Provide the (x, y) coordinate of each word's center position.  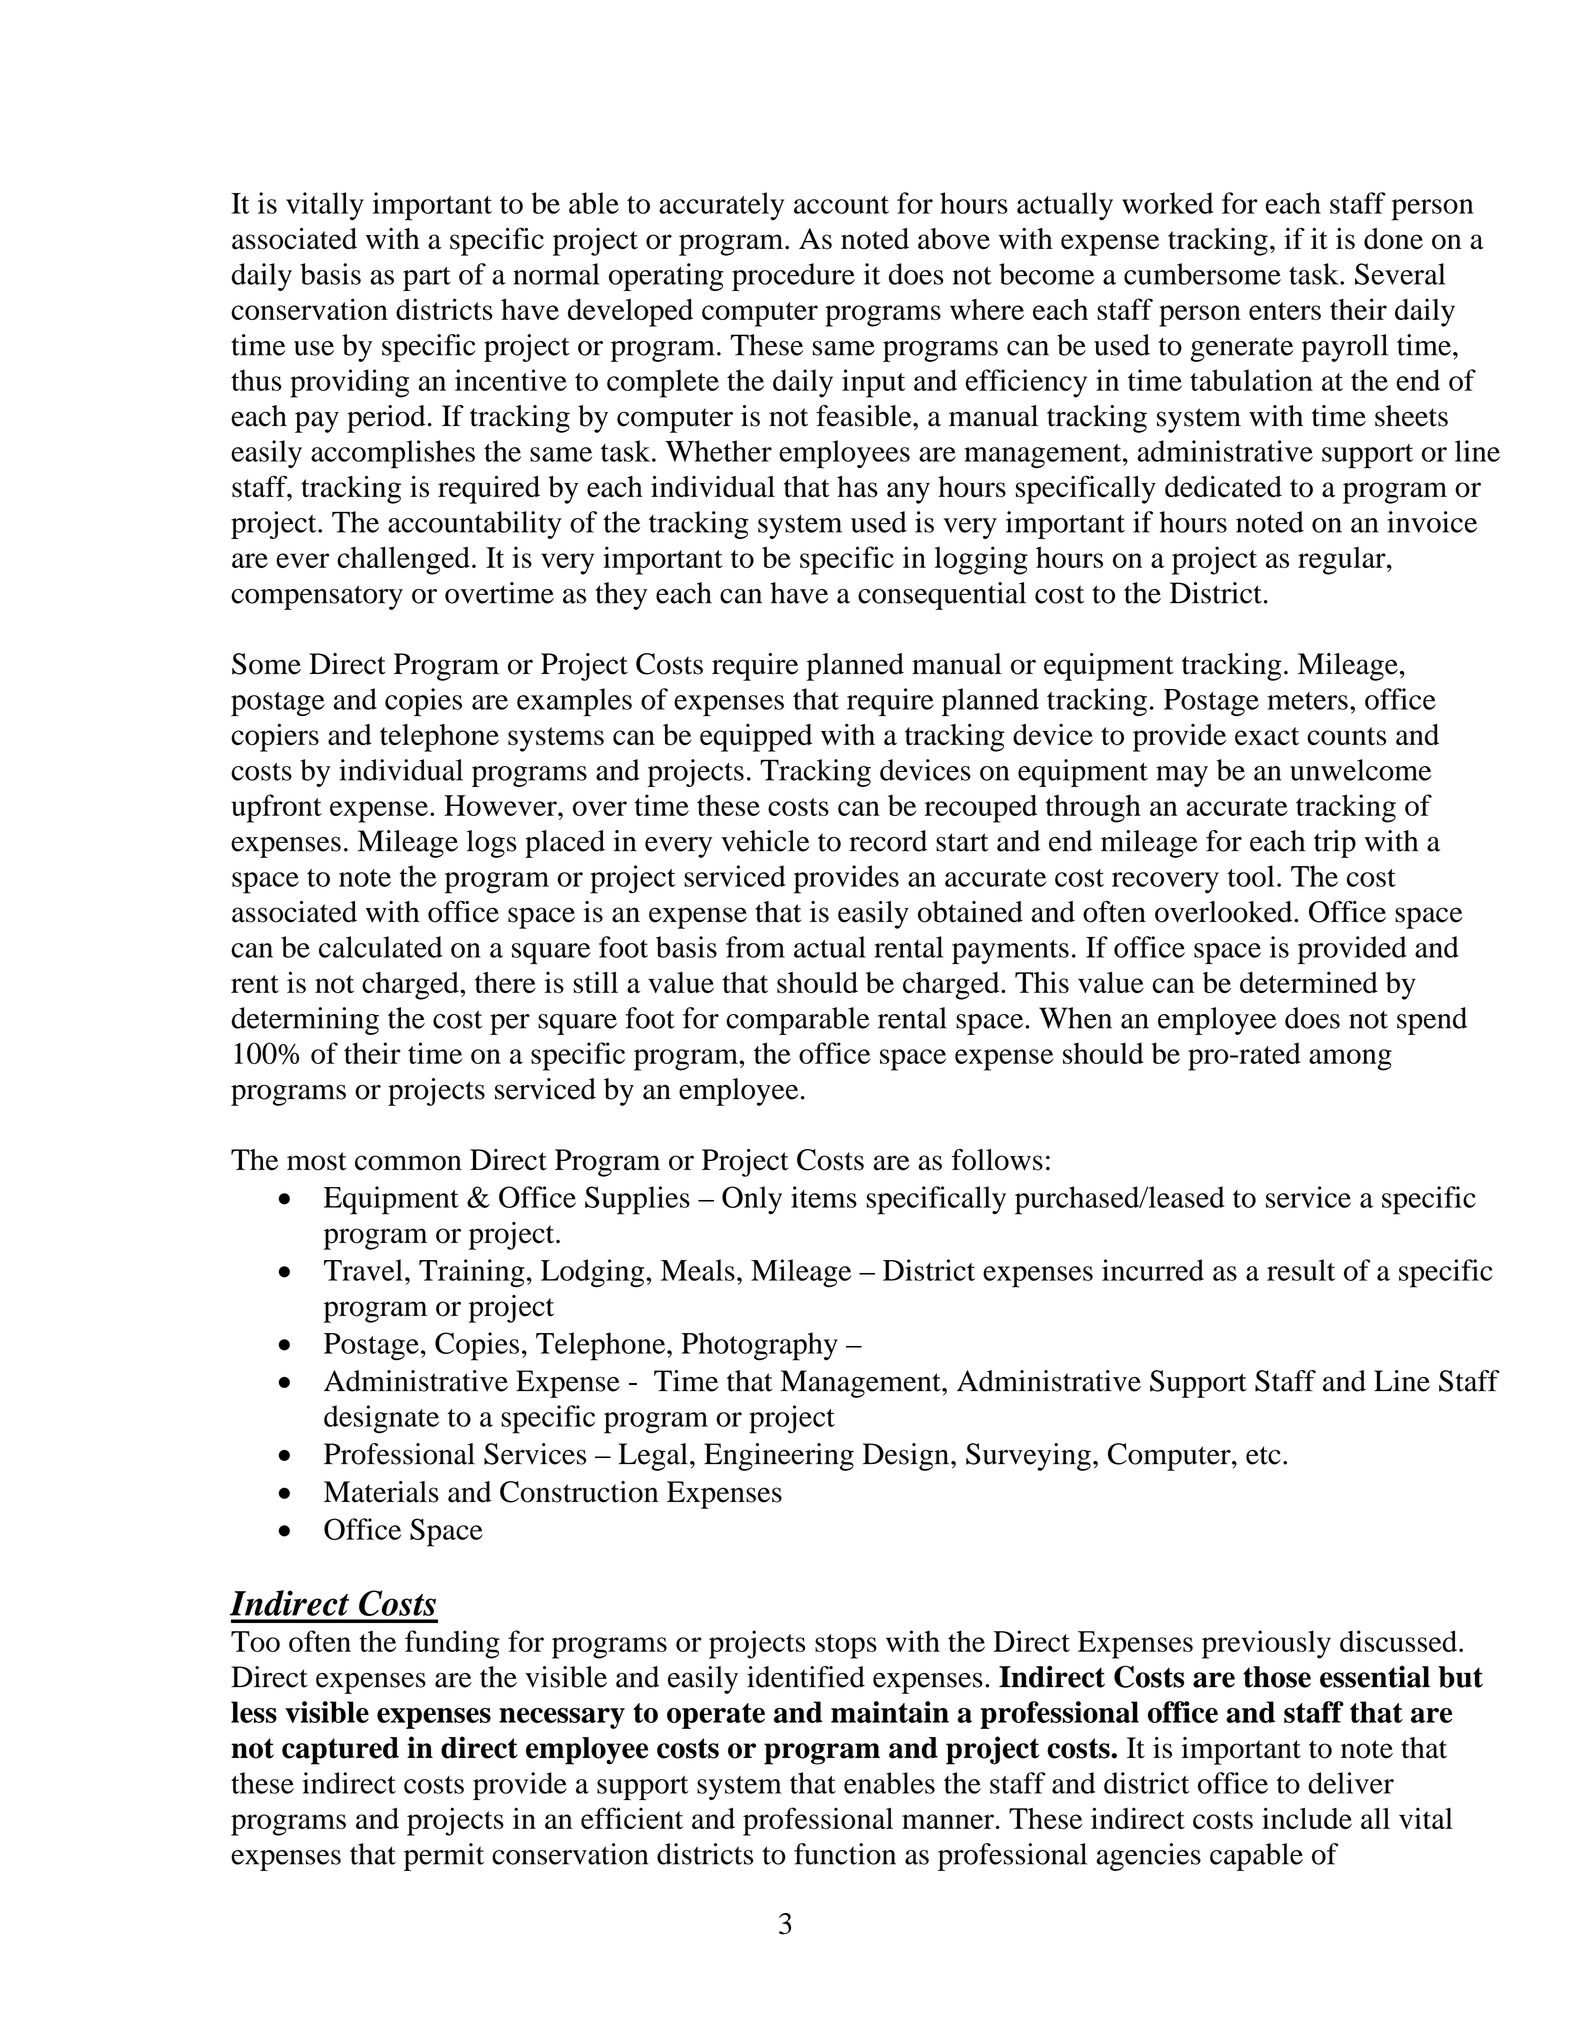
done (1393, 239)
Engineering (779, 1457)
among (1350, 1060)
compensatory (317, 597)
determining (305, 1021)
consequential (942, 596)
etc (1263, 1455)
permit (444, 1857)
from (755, 947)
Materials (381, 1492)
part (427, 279)
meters (1307, 701)
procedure (793, 277)
